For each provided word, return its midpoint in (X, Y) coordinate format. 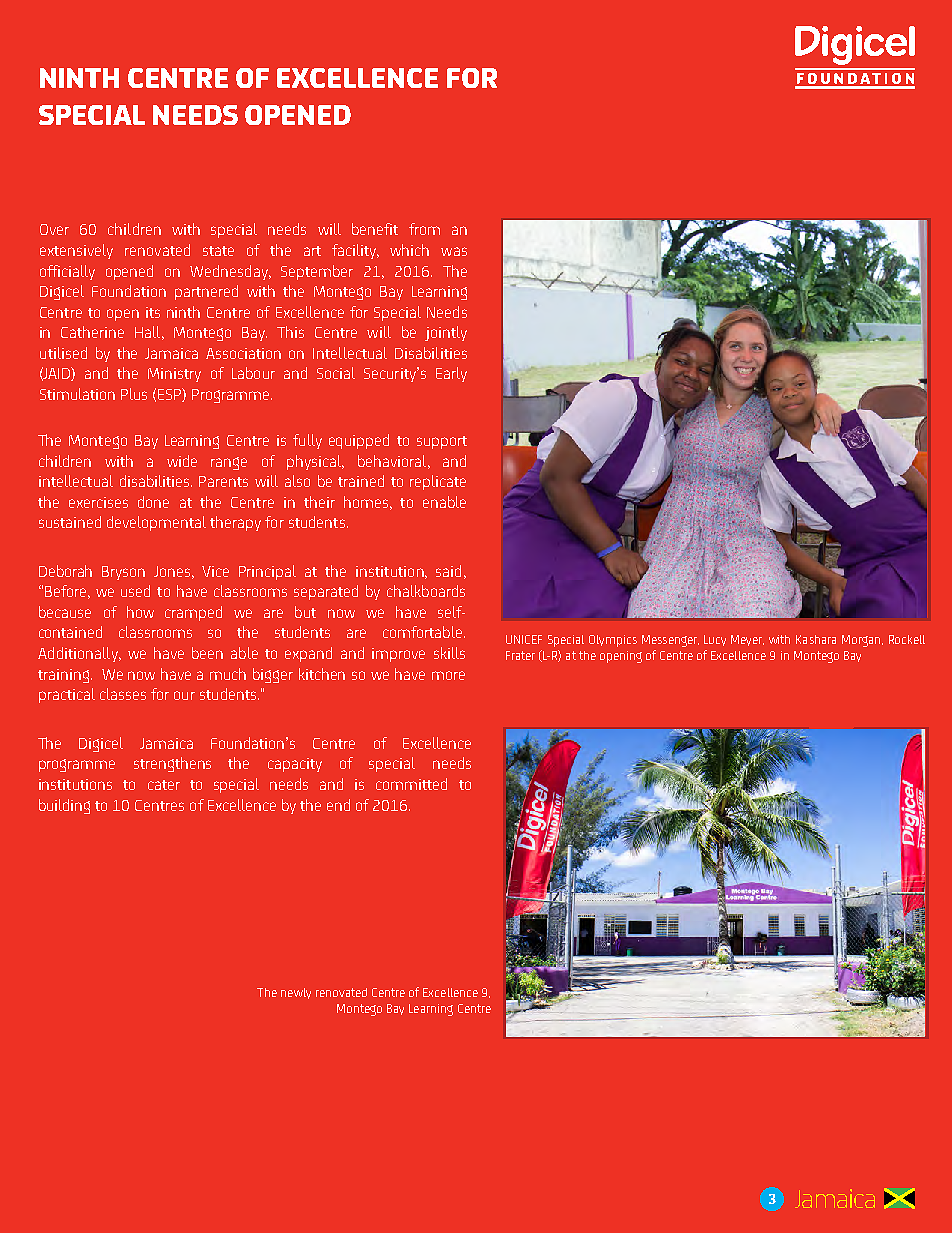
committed (411, 784)
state (218, 251)
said (448, 571)
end (338, 805)
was (454, 251)
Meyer (747, 640)
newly (296, 993)
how (140, 612)
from (424, 229)
